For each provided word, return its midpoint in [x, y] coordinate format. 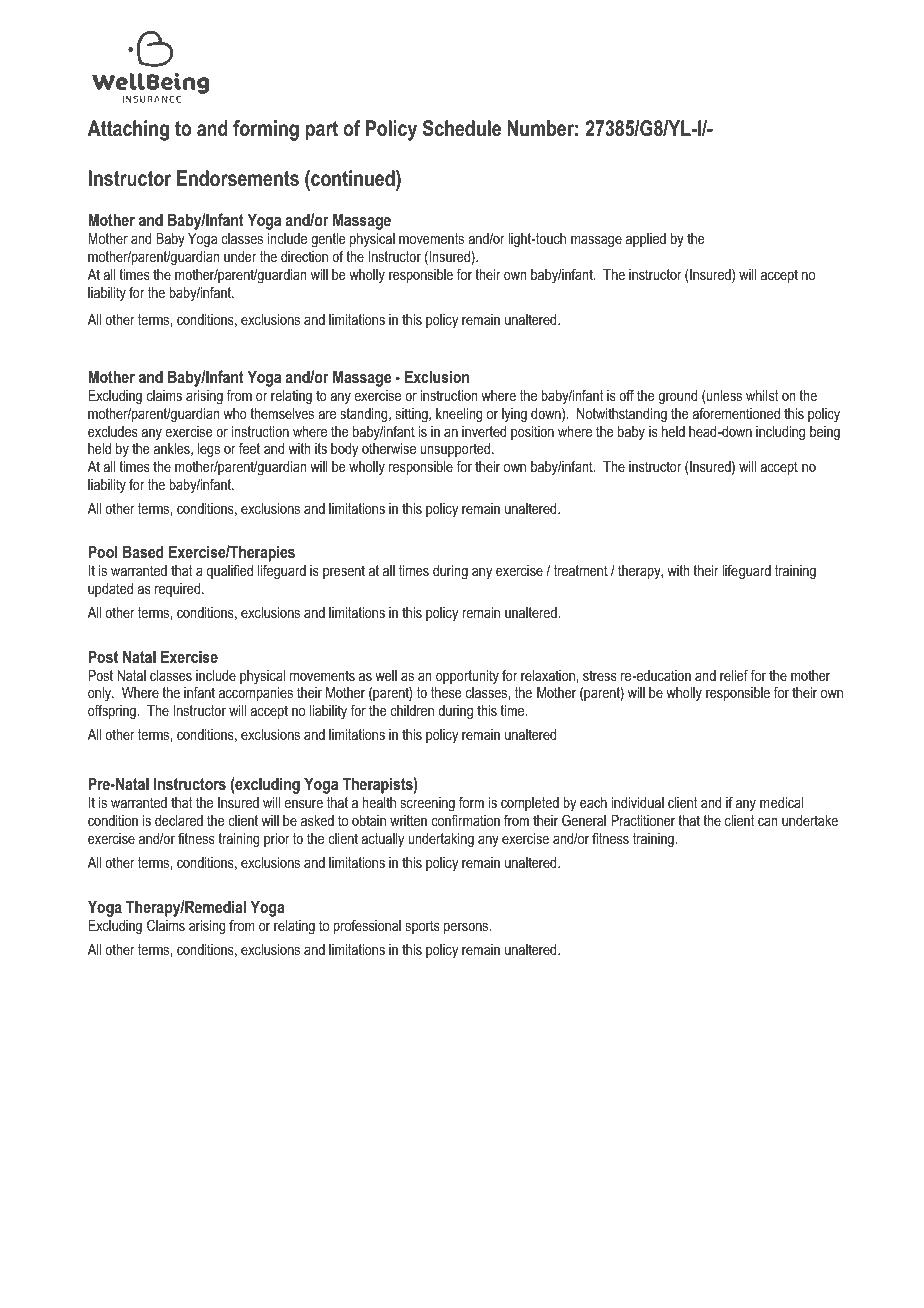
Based [143, 551]
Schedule [462, 128]
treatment [581, 570]
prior [277, 840]
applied [646, 240]
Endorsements [238, 178]
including [780, 433]
